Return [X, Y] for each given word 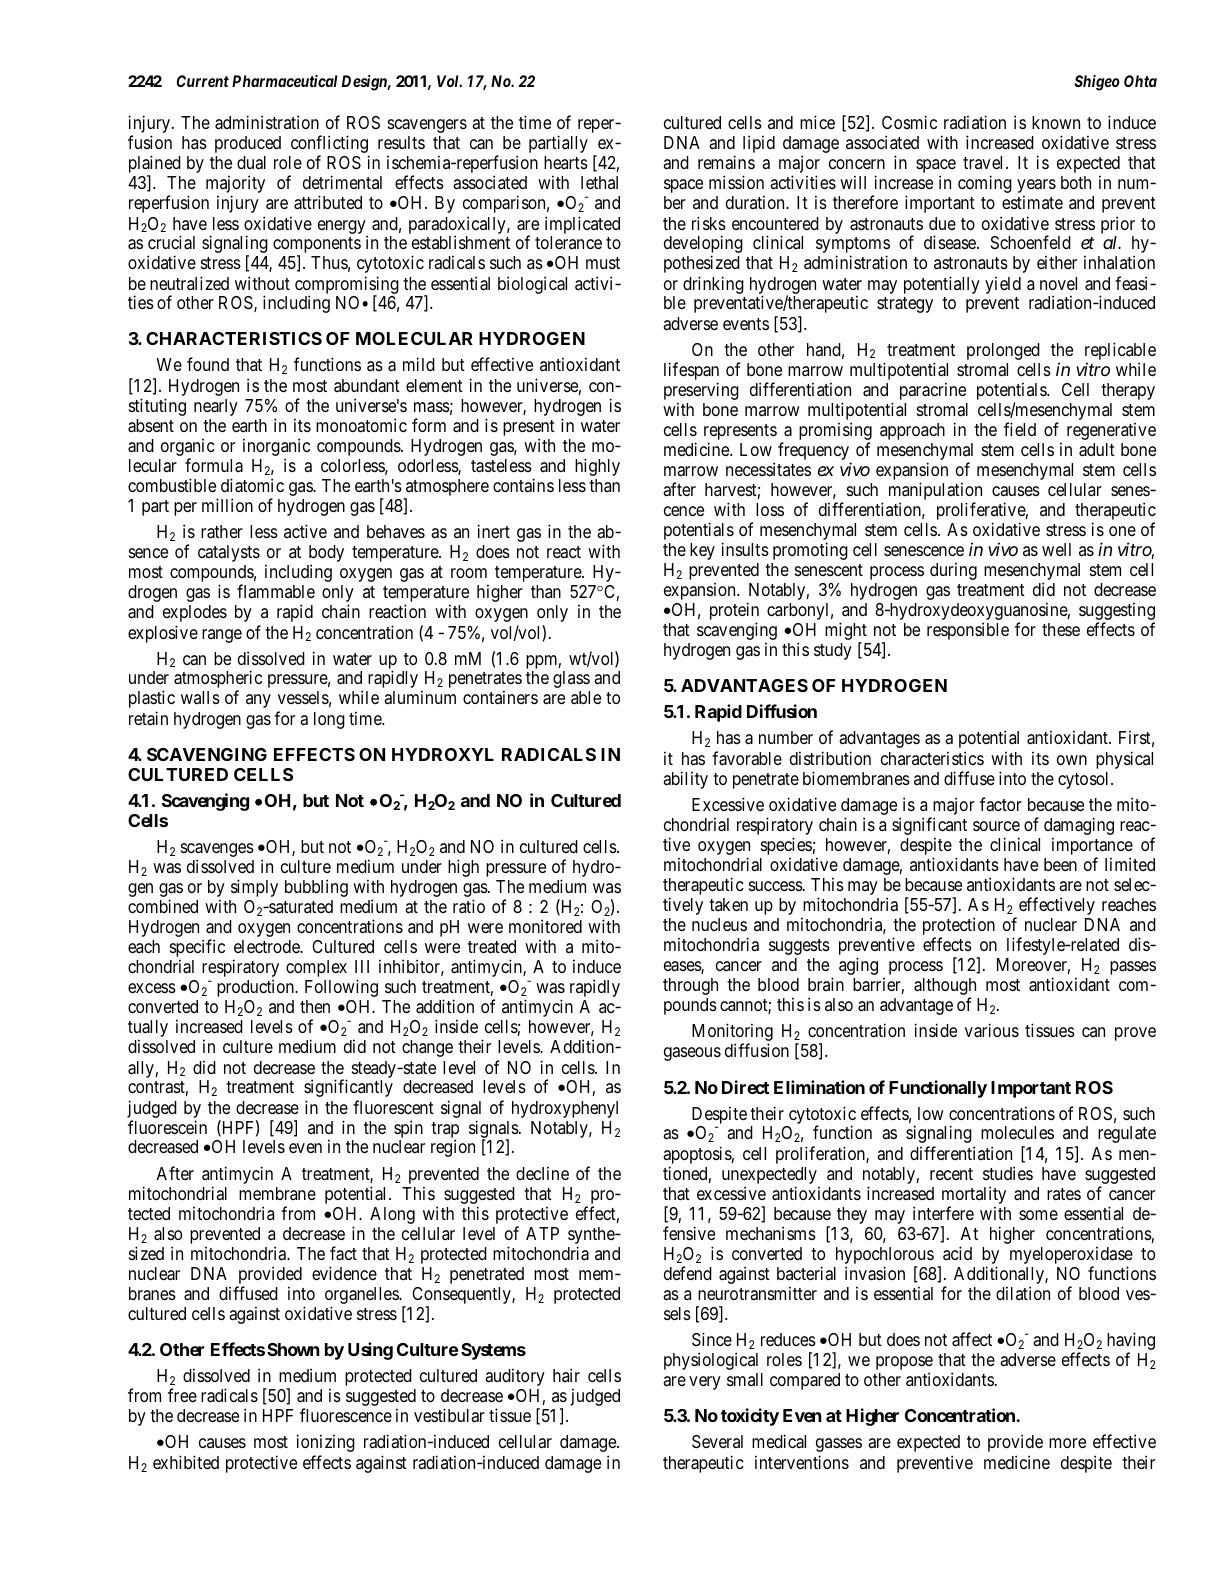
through [690, 986]
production [256, 988]
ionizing [326, 1443]
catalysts [229, 553]
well [1056, 549]
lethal [599, 182]
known [1056, 122]
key [702, 551]
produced [248, 144]
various [992, 1030]
